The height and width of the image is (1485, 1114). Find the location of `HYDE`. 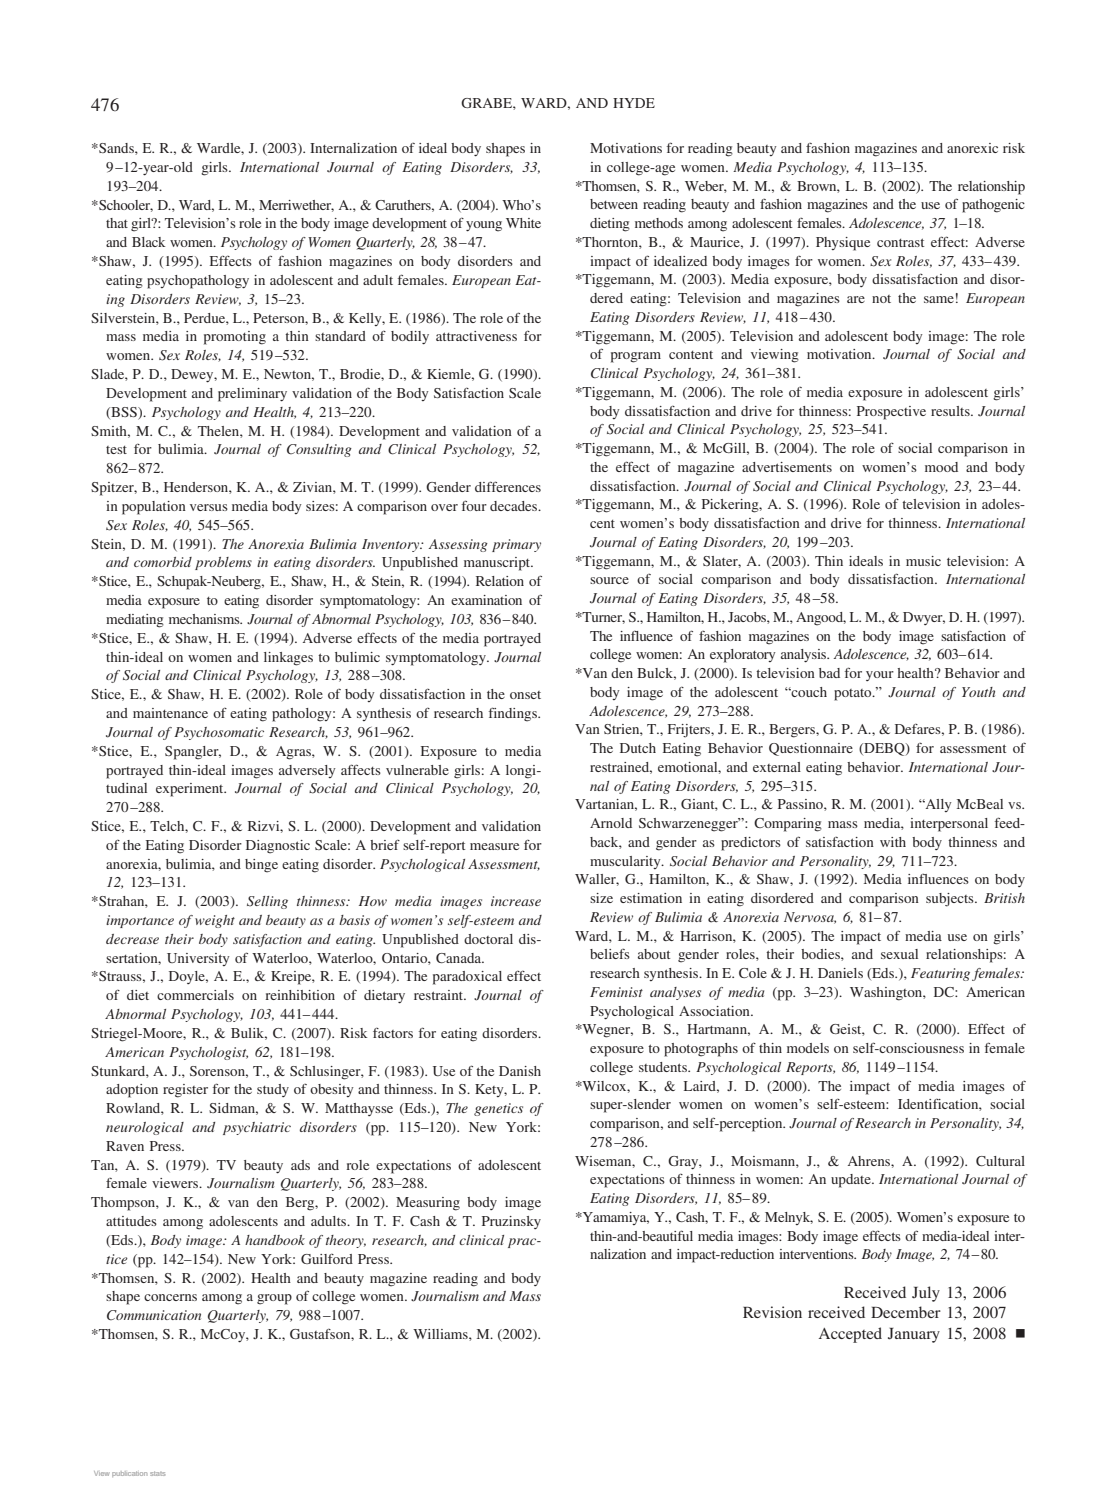

HYDE is located at coordinates (634, 103).
